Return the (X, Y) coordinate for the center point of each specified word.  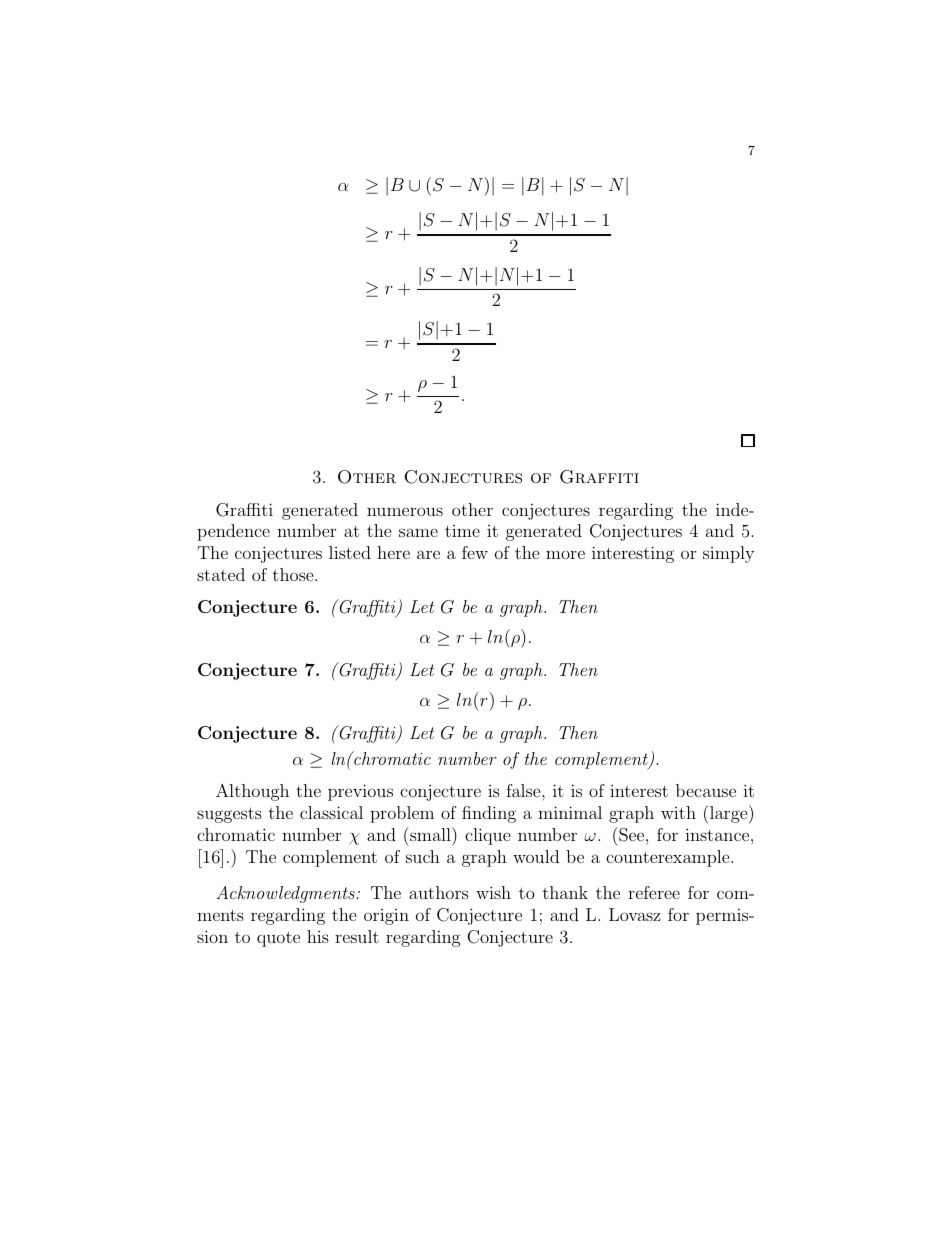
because (706, 790)
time (462, 531)
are (428, 554)
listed (350, 552)
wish (493, 892)
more (565, 554)
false (524, 790)
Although (252, 792)
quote (278, 939)
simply (728, 554)
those (294, 574)
